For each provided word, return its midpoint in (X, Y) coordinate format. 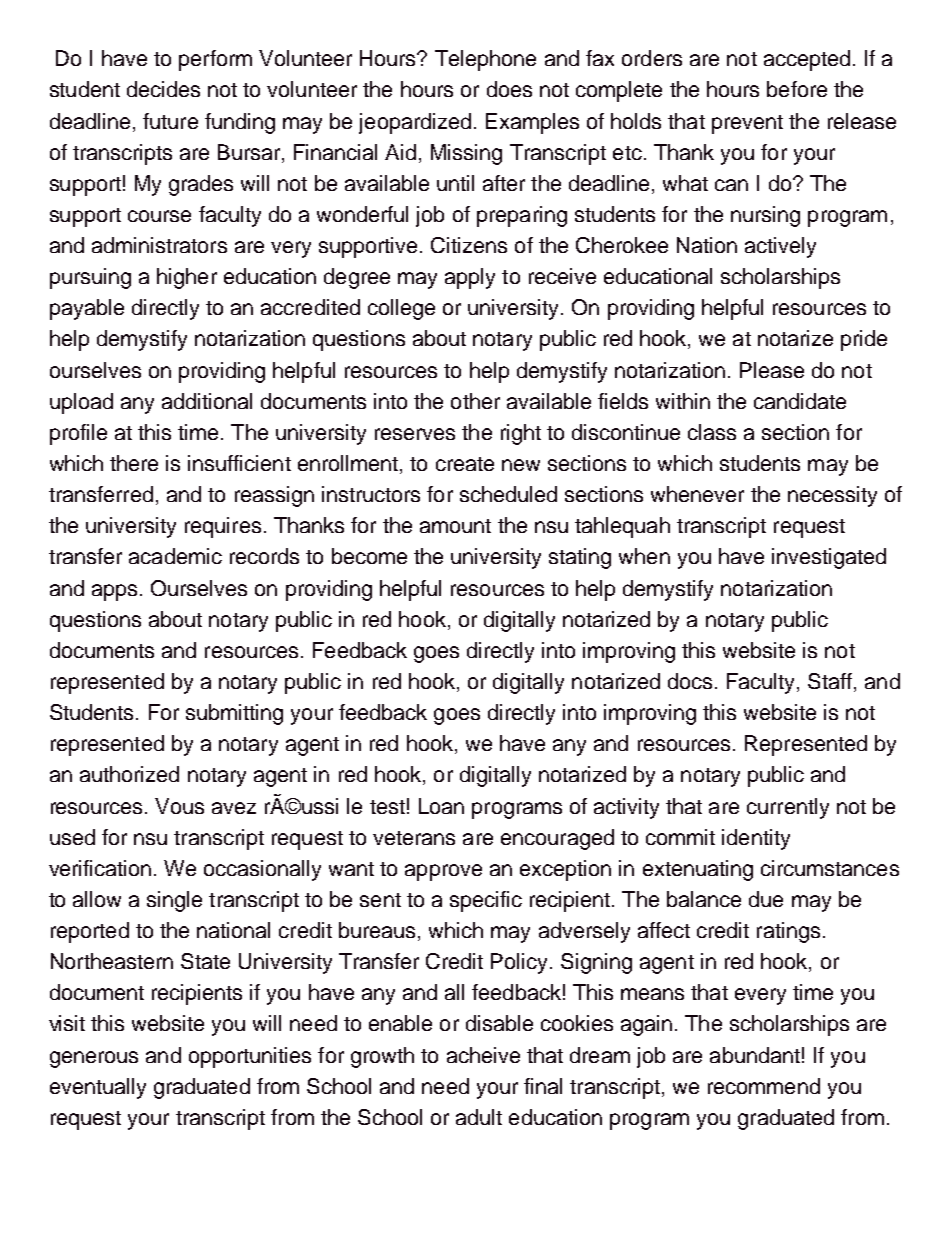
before (797, 89)
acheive (483, 1055)
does (509, 89)
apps (114, 592)
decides (163, 89)
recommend (764, 1086)
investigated (829, 558)
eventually (98, 1088)
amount (455, 526)
